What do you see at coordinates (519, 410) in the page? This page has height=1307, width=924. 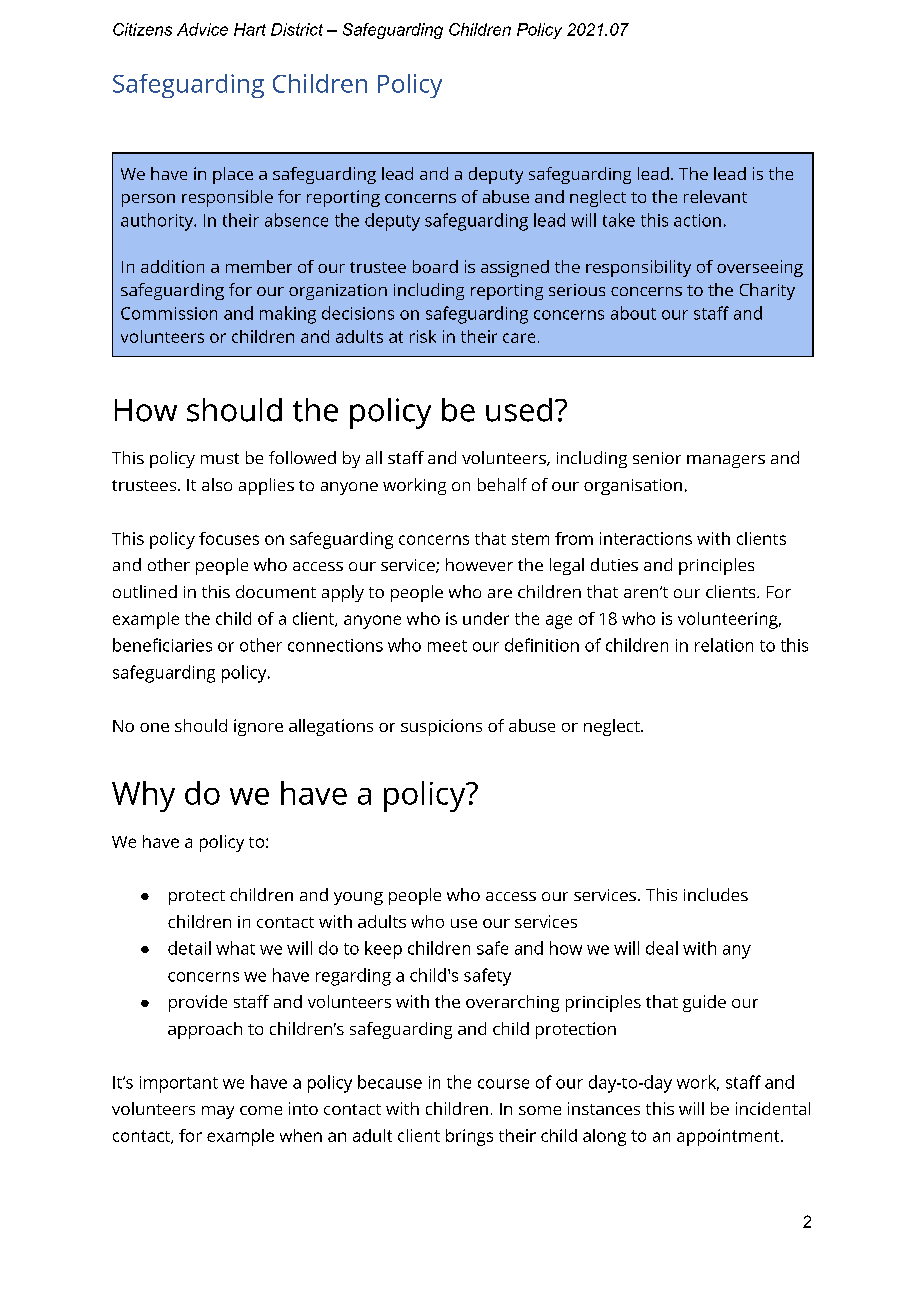 I see `used` at bounding box center [519, 410].
